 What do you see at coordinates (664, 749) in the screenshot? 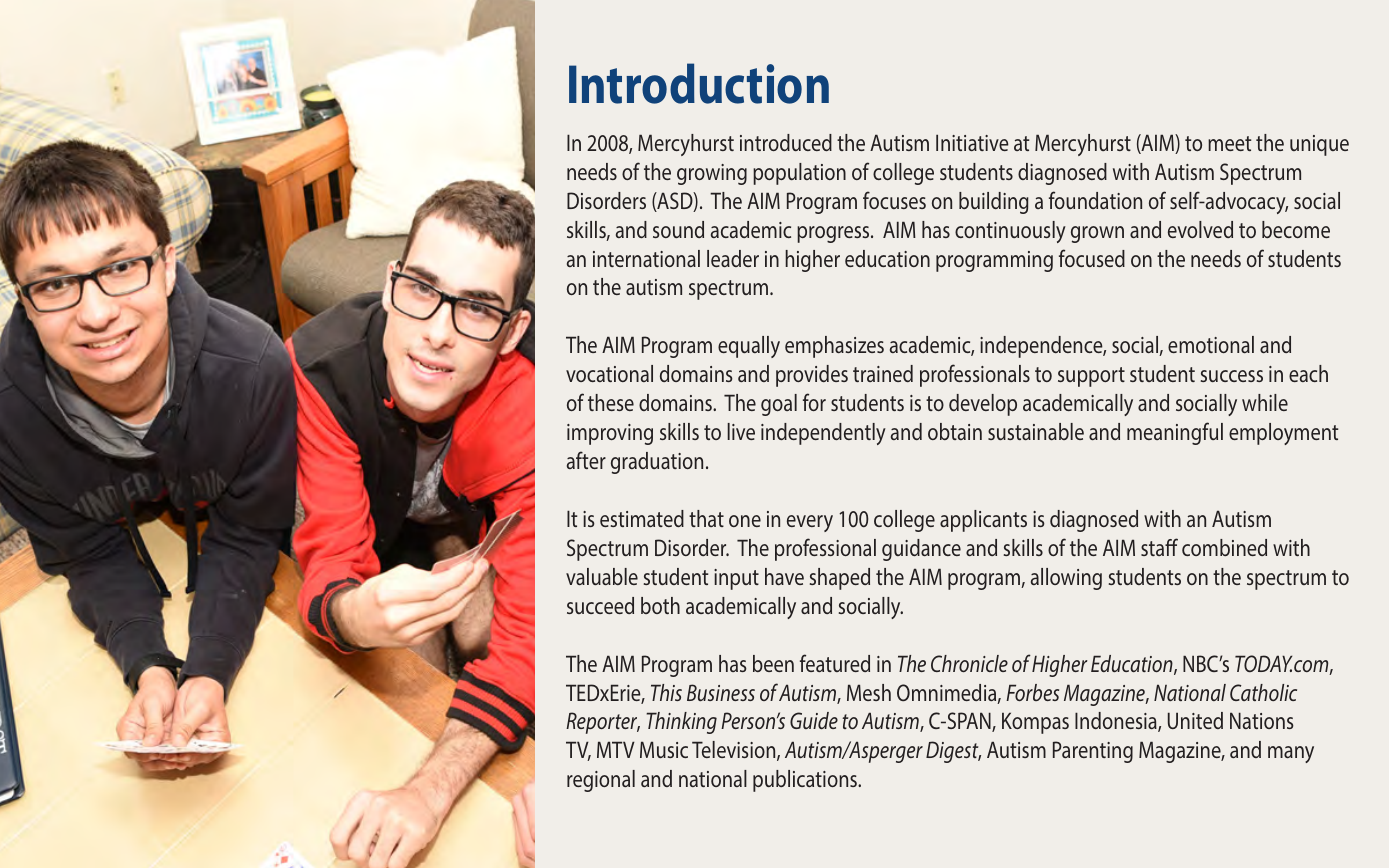
I see `Music` at bounding box center [664, 749].
